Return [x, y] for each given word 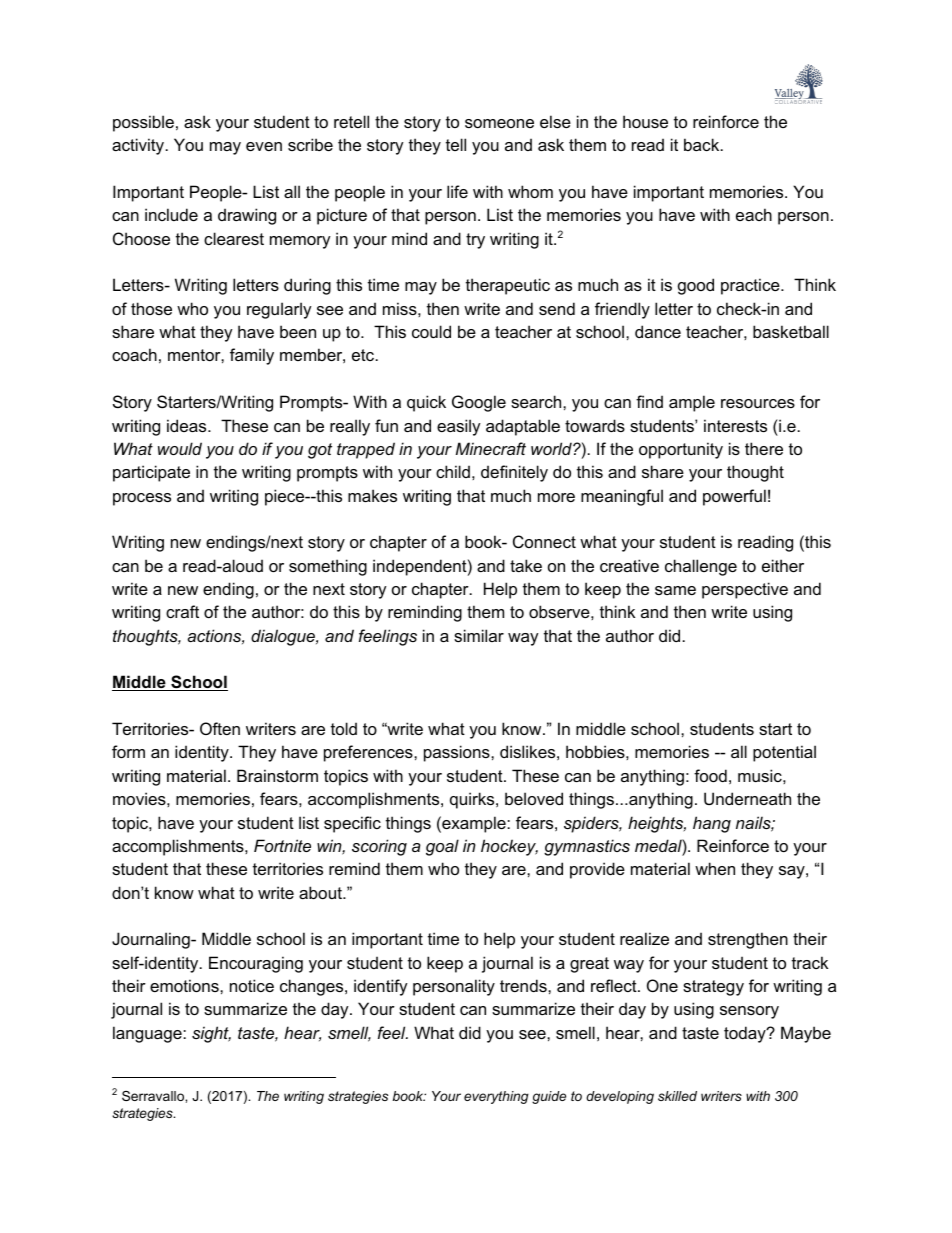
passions [458, 753]
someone [499, 123]
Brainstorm [277, 775]
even [264, 146]
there [764, 448]
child [453, 471]
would [180, 448]
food [710, 775]
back [703, 144]
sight [211, 1034]
